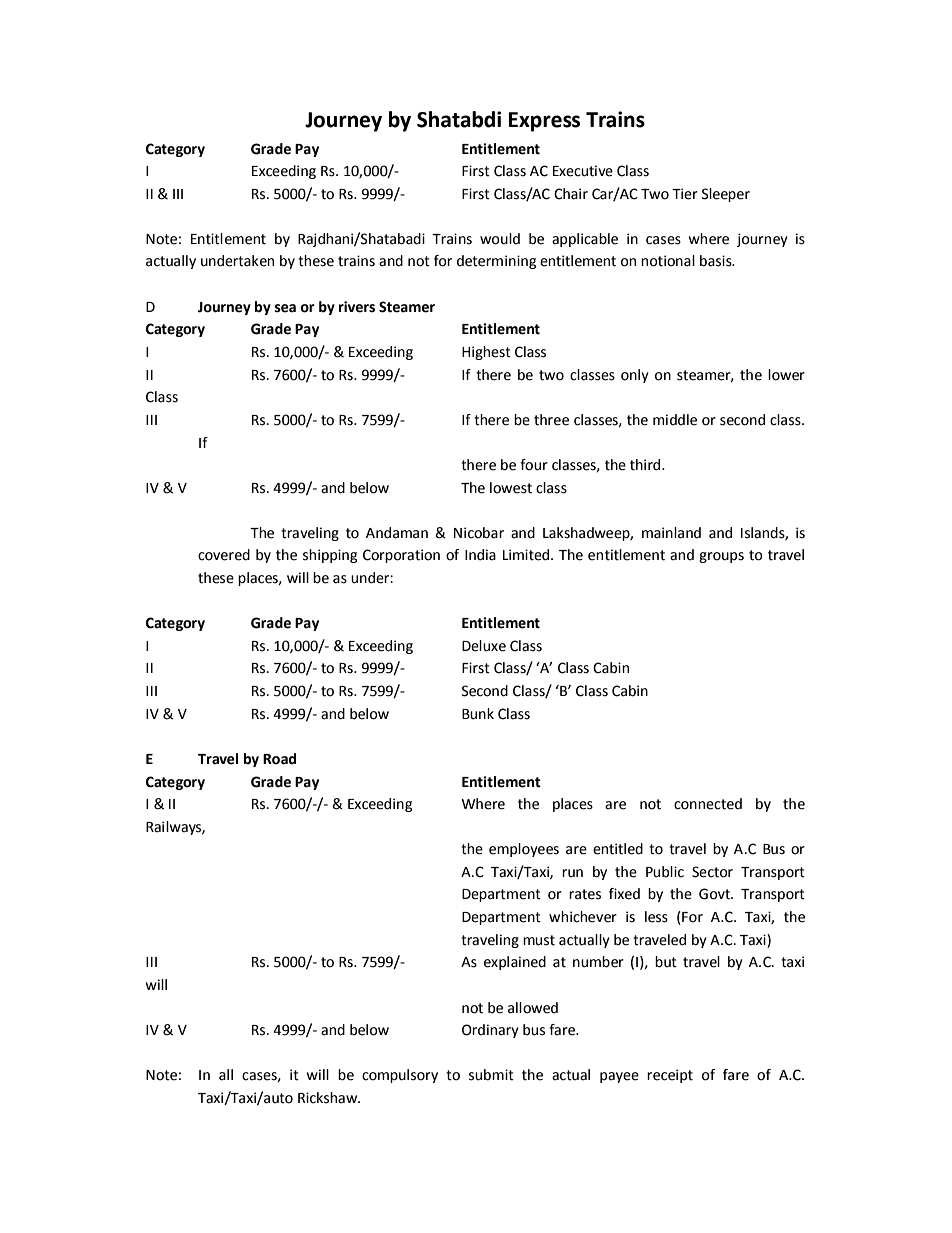  I want to click on compulsory, so click(400, 1076).
